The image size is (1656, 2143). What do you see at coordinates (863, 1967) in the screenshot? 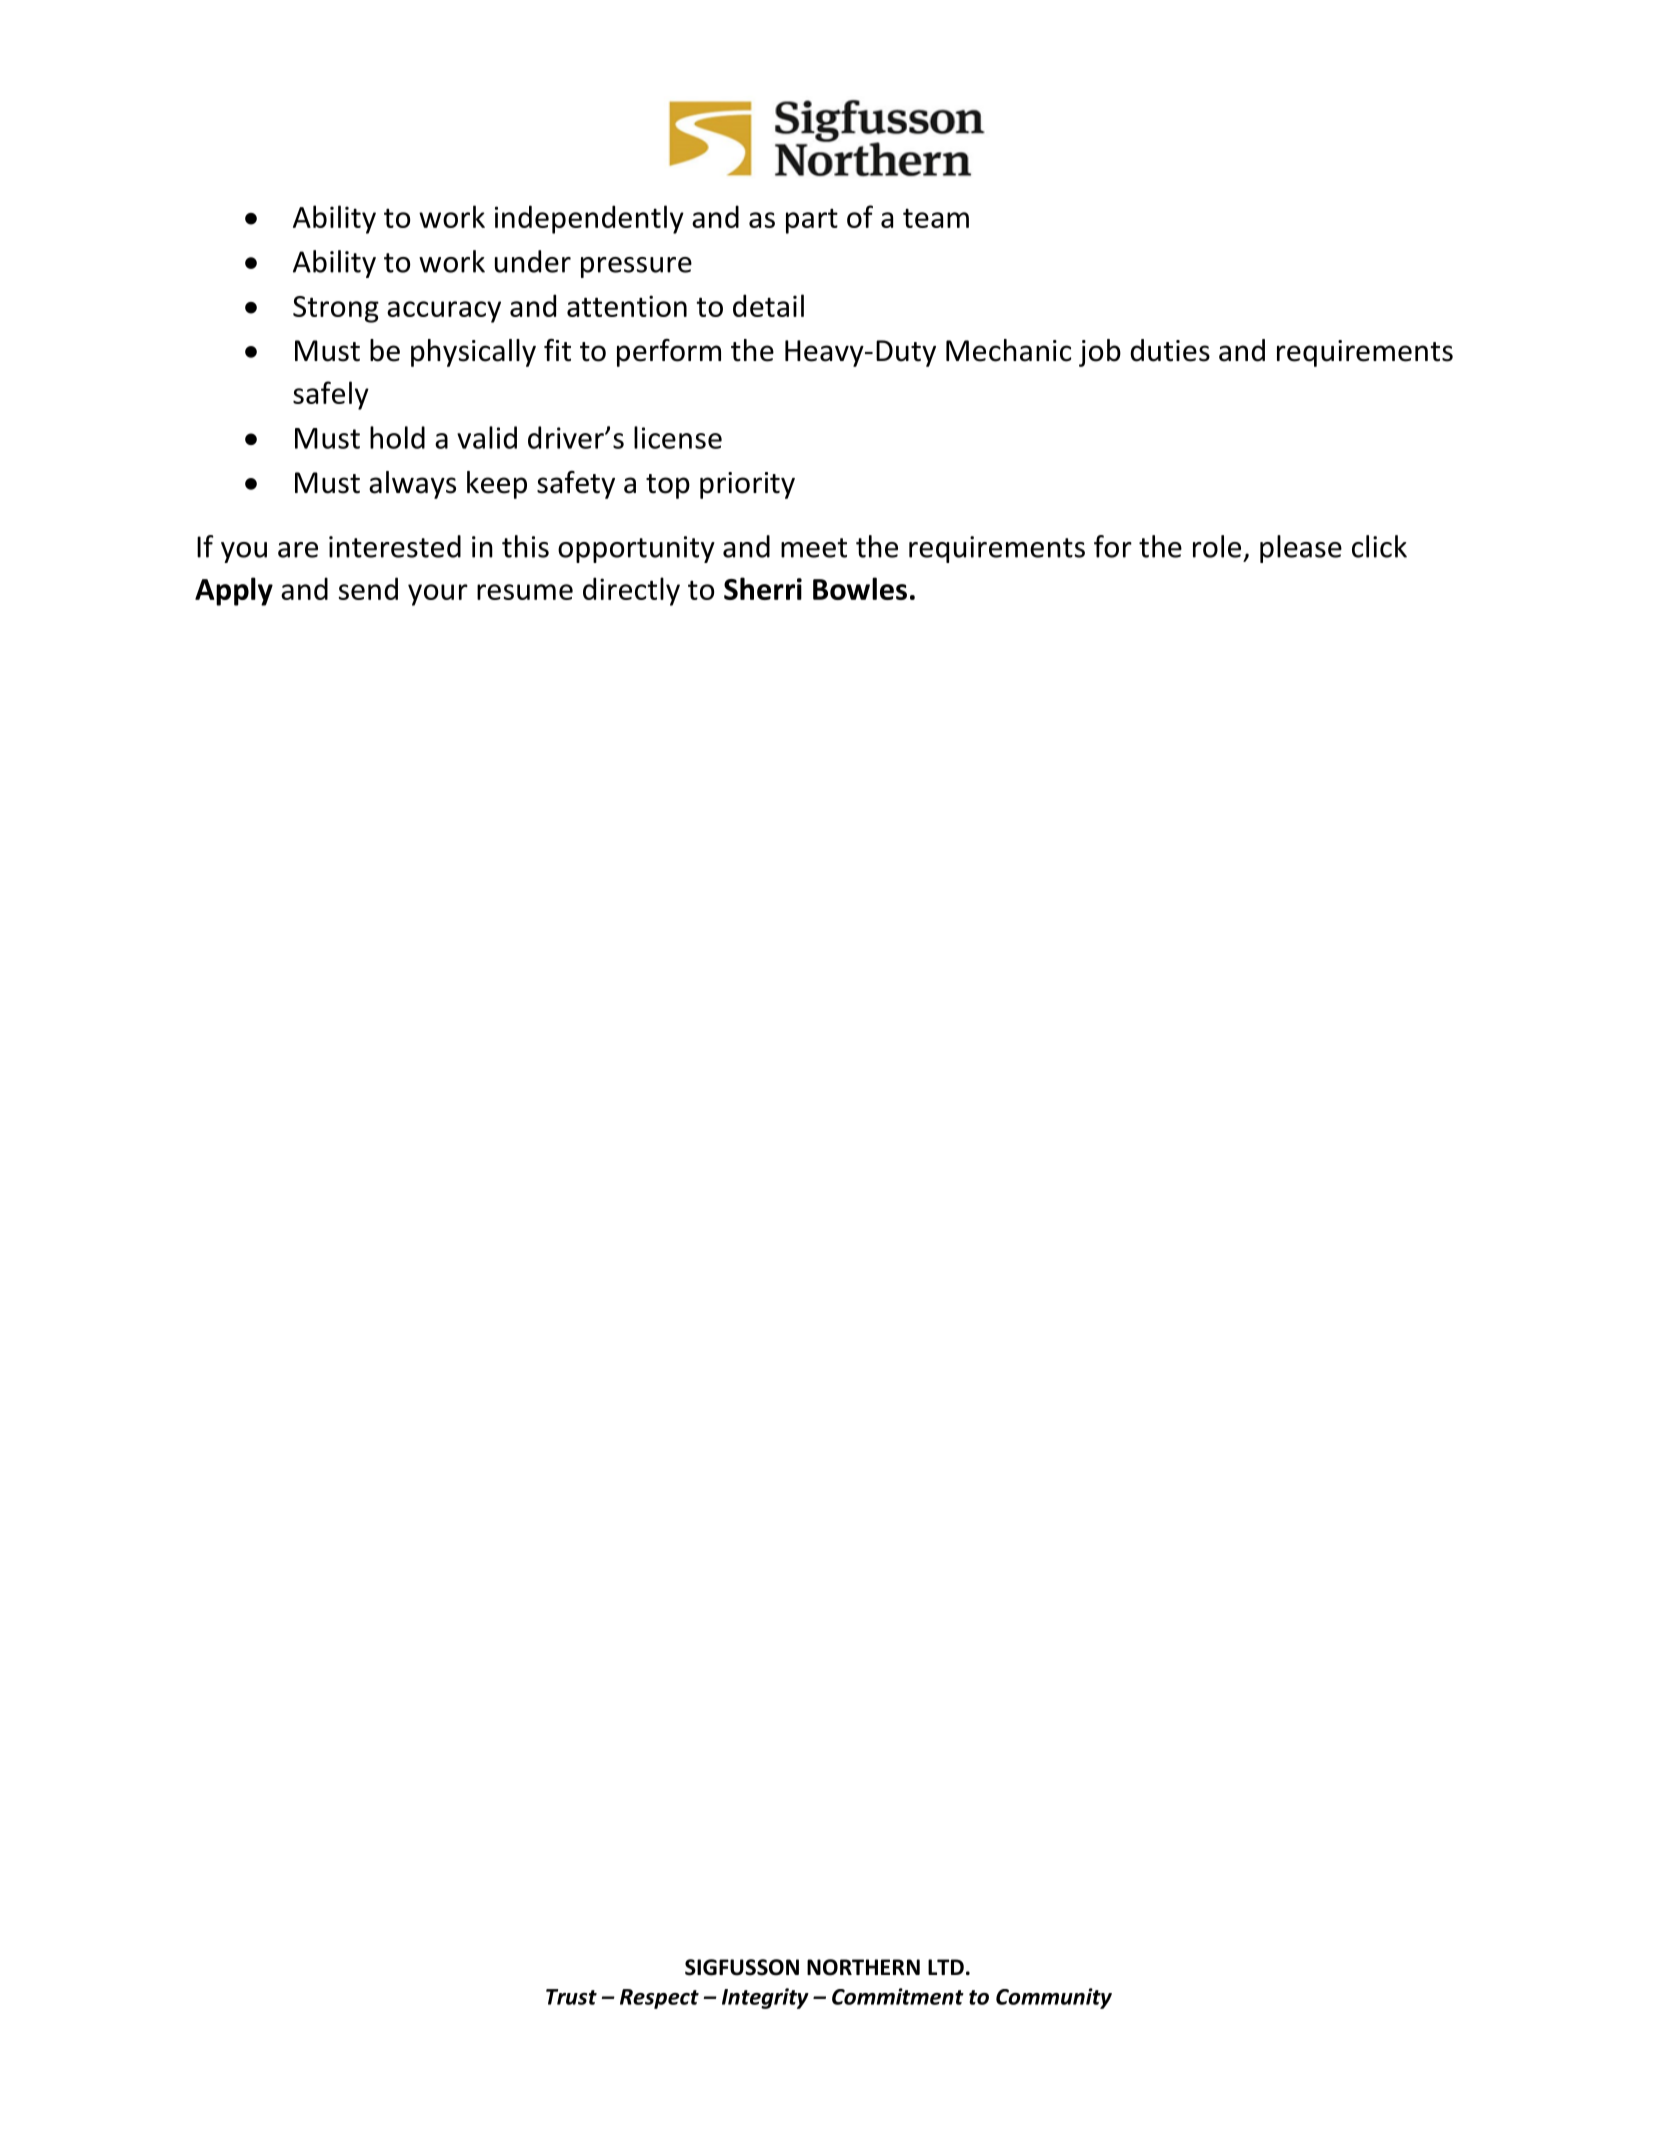
I see `NORTHERN` at bounding box center [863, 1967].
